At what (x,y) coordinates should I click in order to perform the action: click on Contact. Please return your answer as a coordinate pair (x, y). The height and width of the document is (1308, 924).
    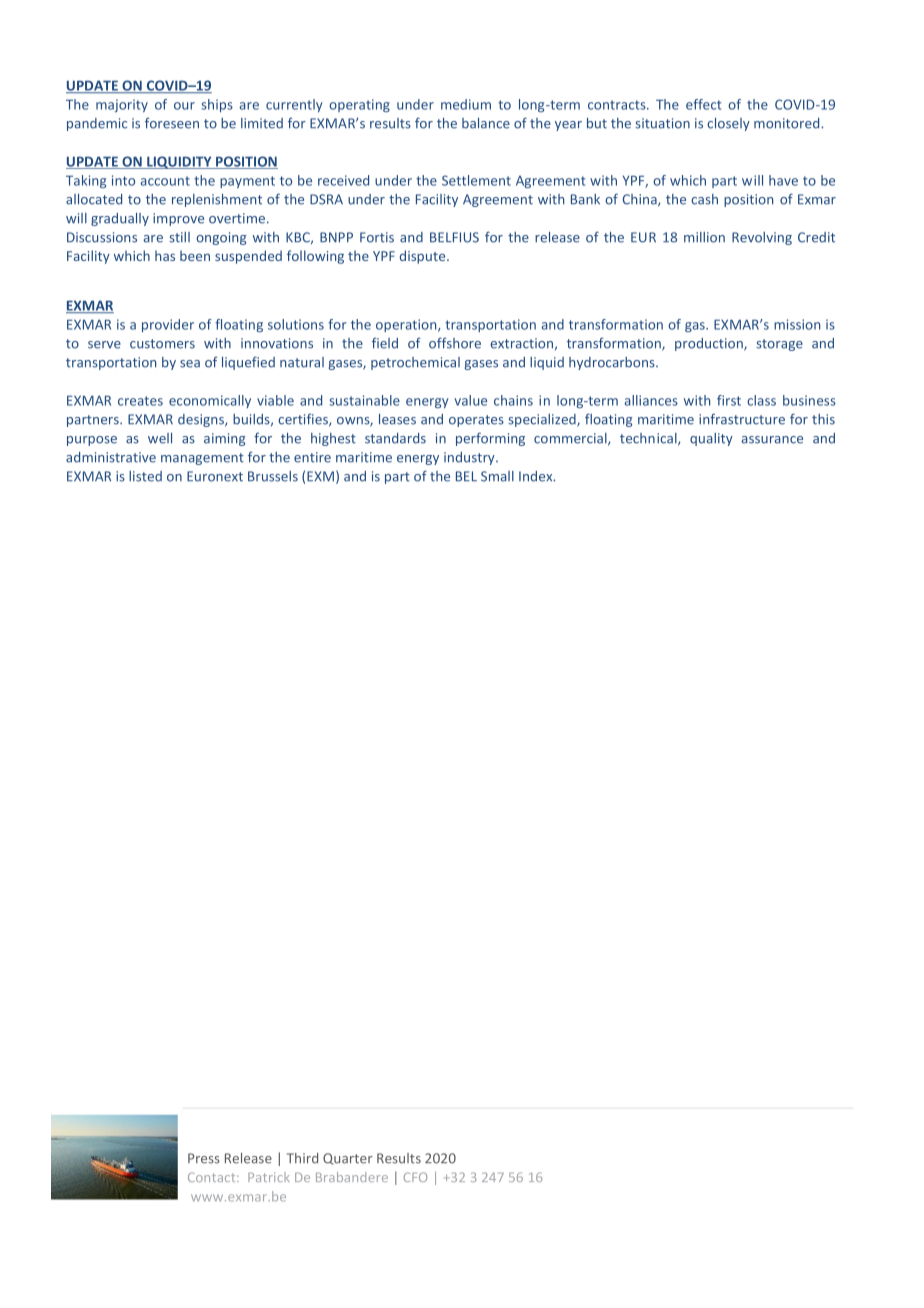
    Looking at the image, I should click on (213, 1177).
